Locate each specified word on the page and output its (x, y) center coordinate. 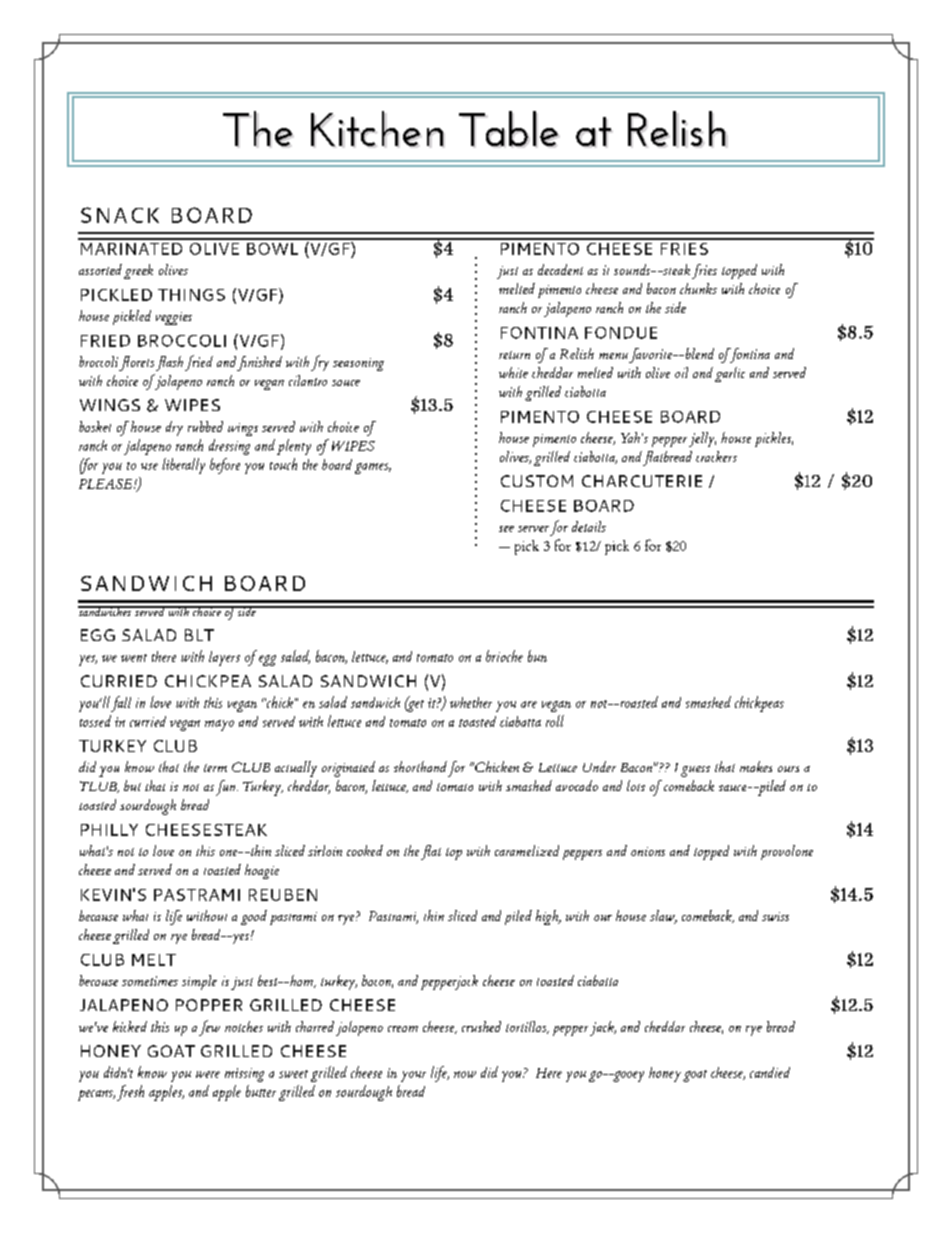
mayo (219, 725)
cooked (365, 850)
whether (471, 702)
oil (681, 372)
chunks (698, 288)
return (514, 355)
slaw (663, 917)
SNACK (120, 215)
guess (695, 771)
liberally (183, 466)
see (506, 529)
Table (508, 128)
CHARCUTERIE (642, 481)
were (208, 1074)
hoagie (262, 871)
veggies (174, 318)
